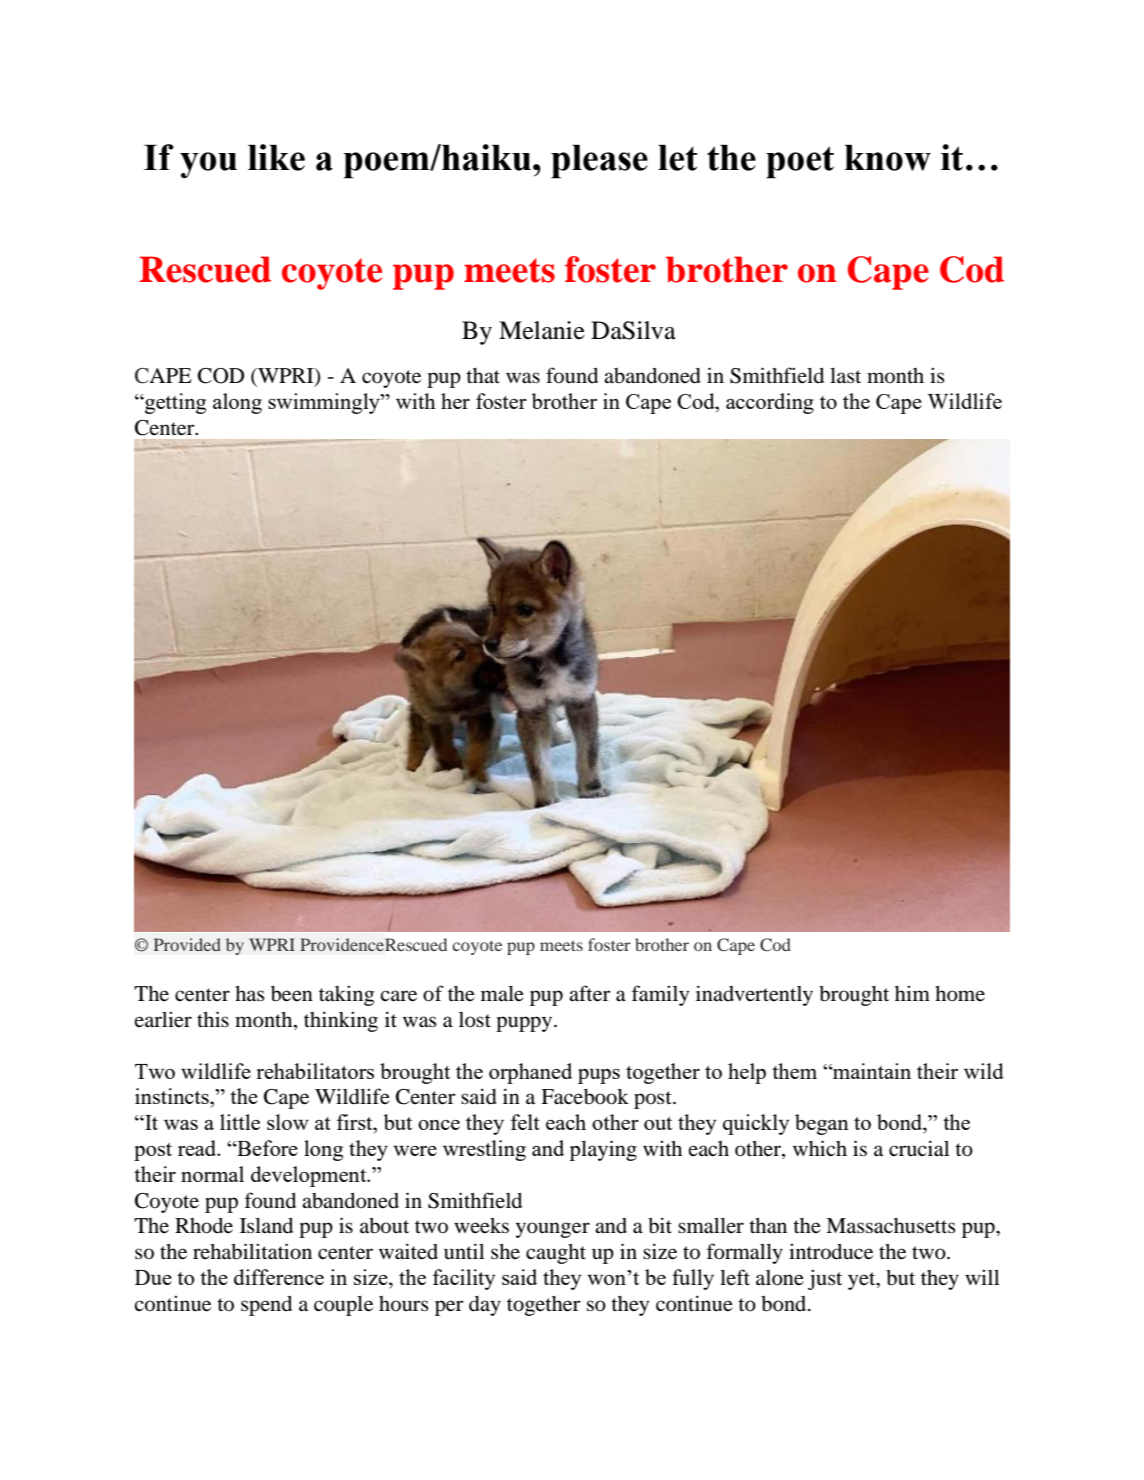 This page has height=1480, width=1144. Describe the element at coordinates (276, 157) in the page. I see `like` at that location.
